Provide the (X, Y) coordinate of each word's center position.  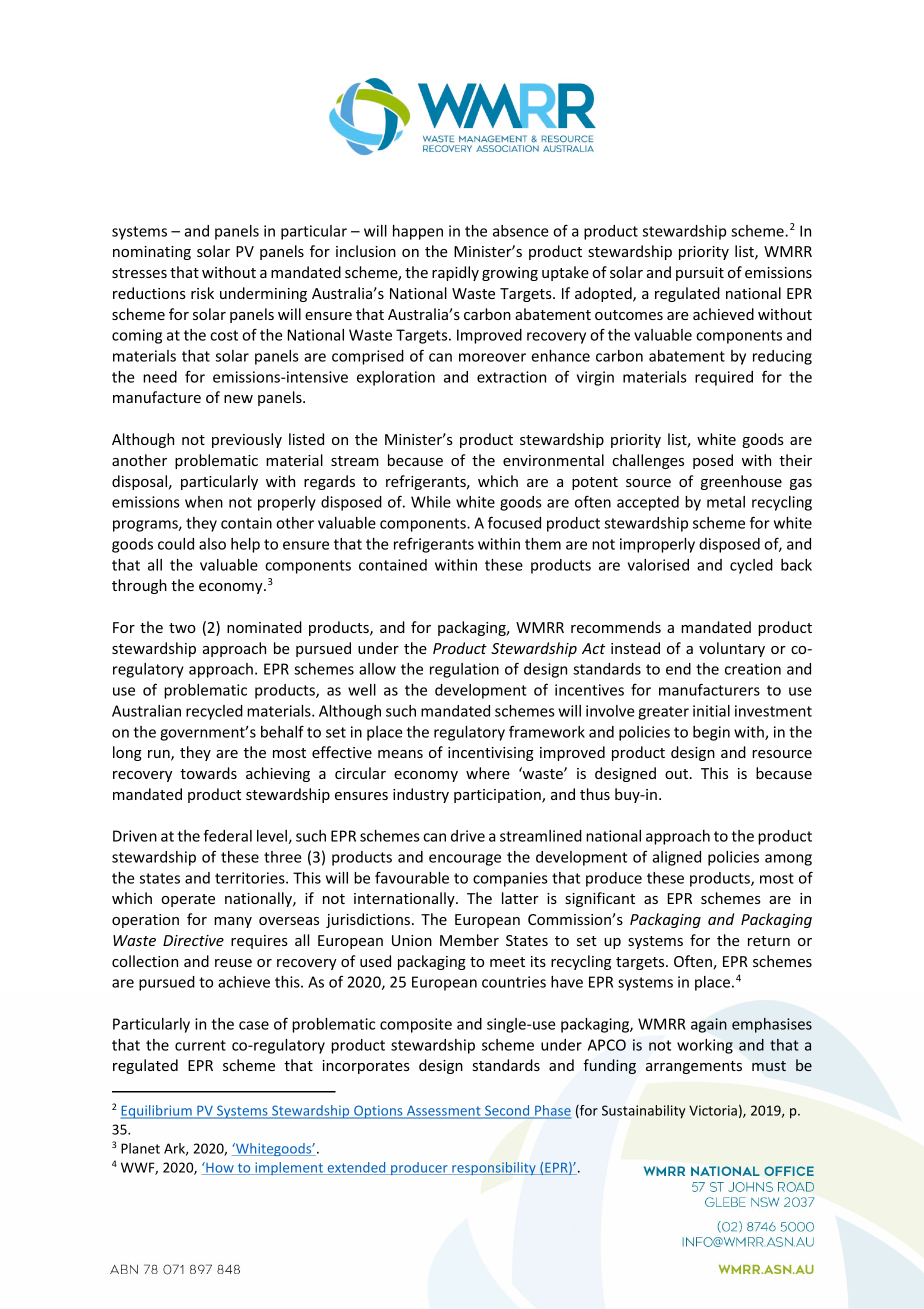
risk (202, 293)
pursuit (700, 274)
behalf (282, 731)
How (220, 1168)
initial (711, 711)
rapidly (455, 273)
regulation (464, 670)
